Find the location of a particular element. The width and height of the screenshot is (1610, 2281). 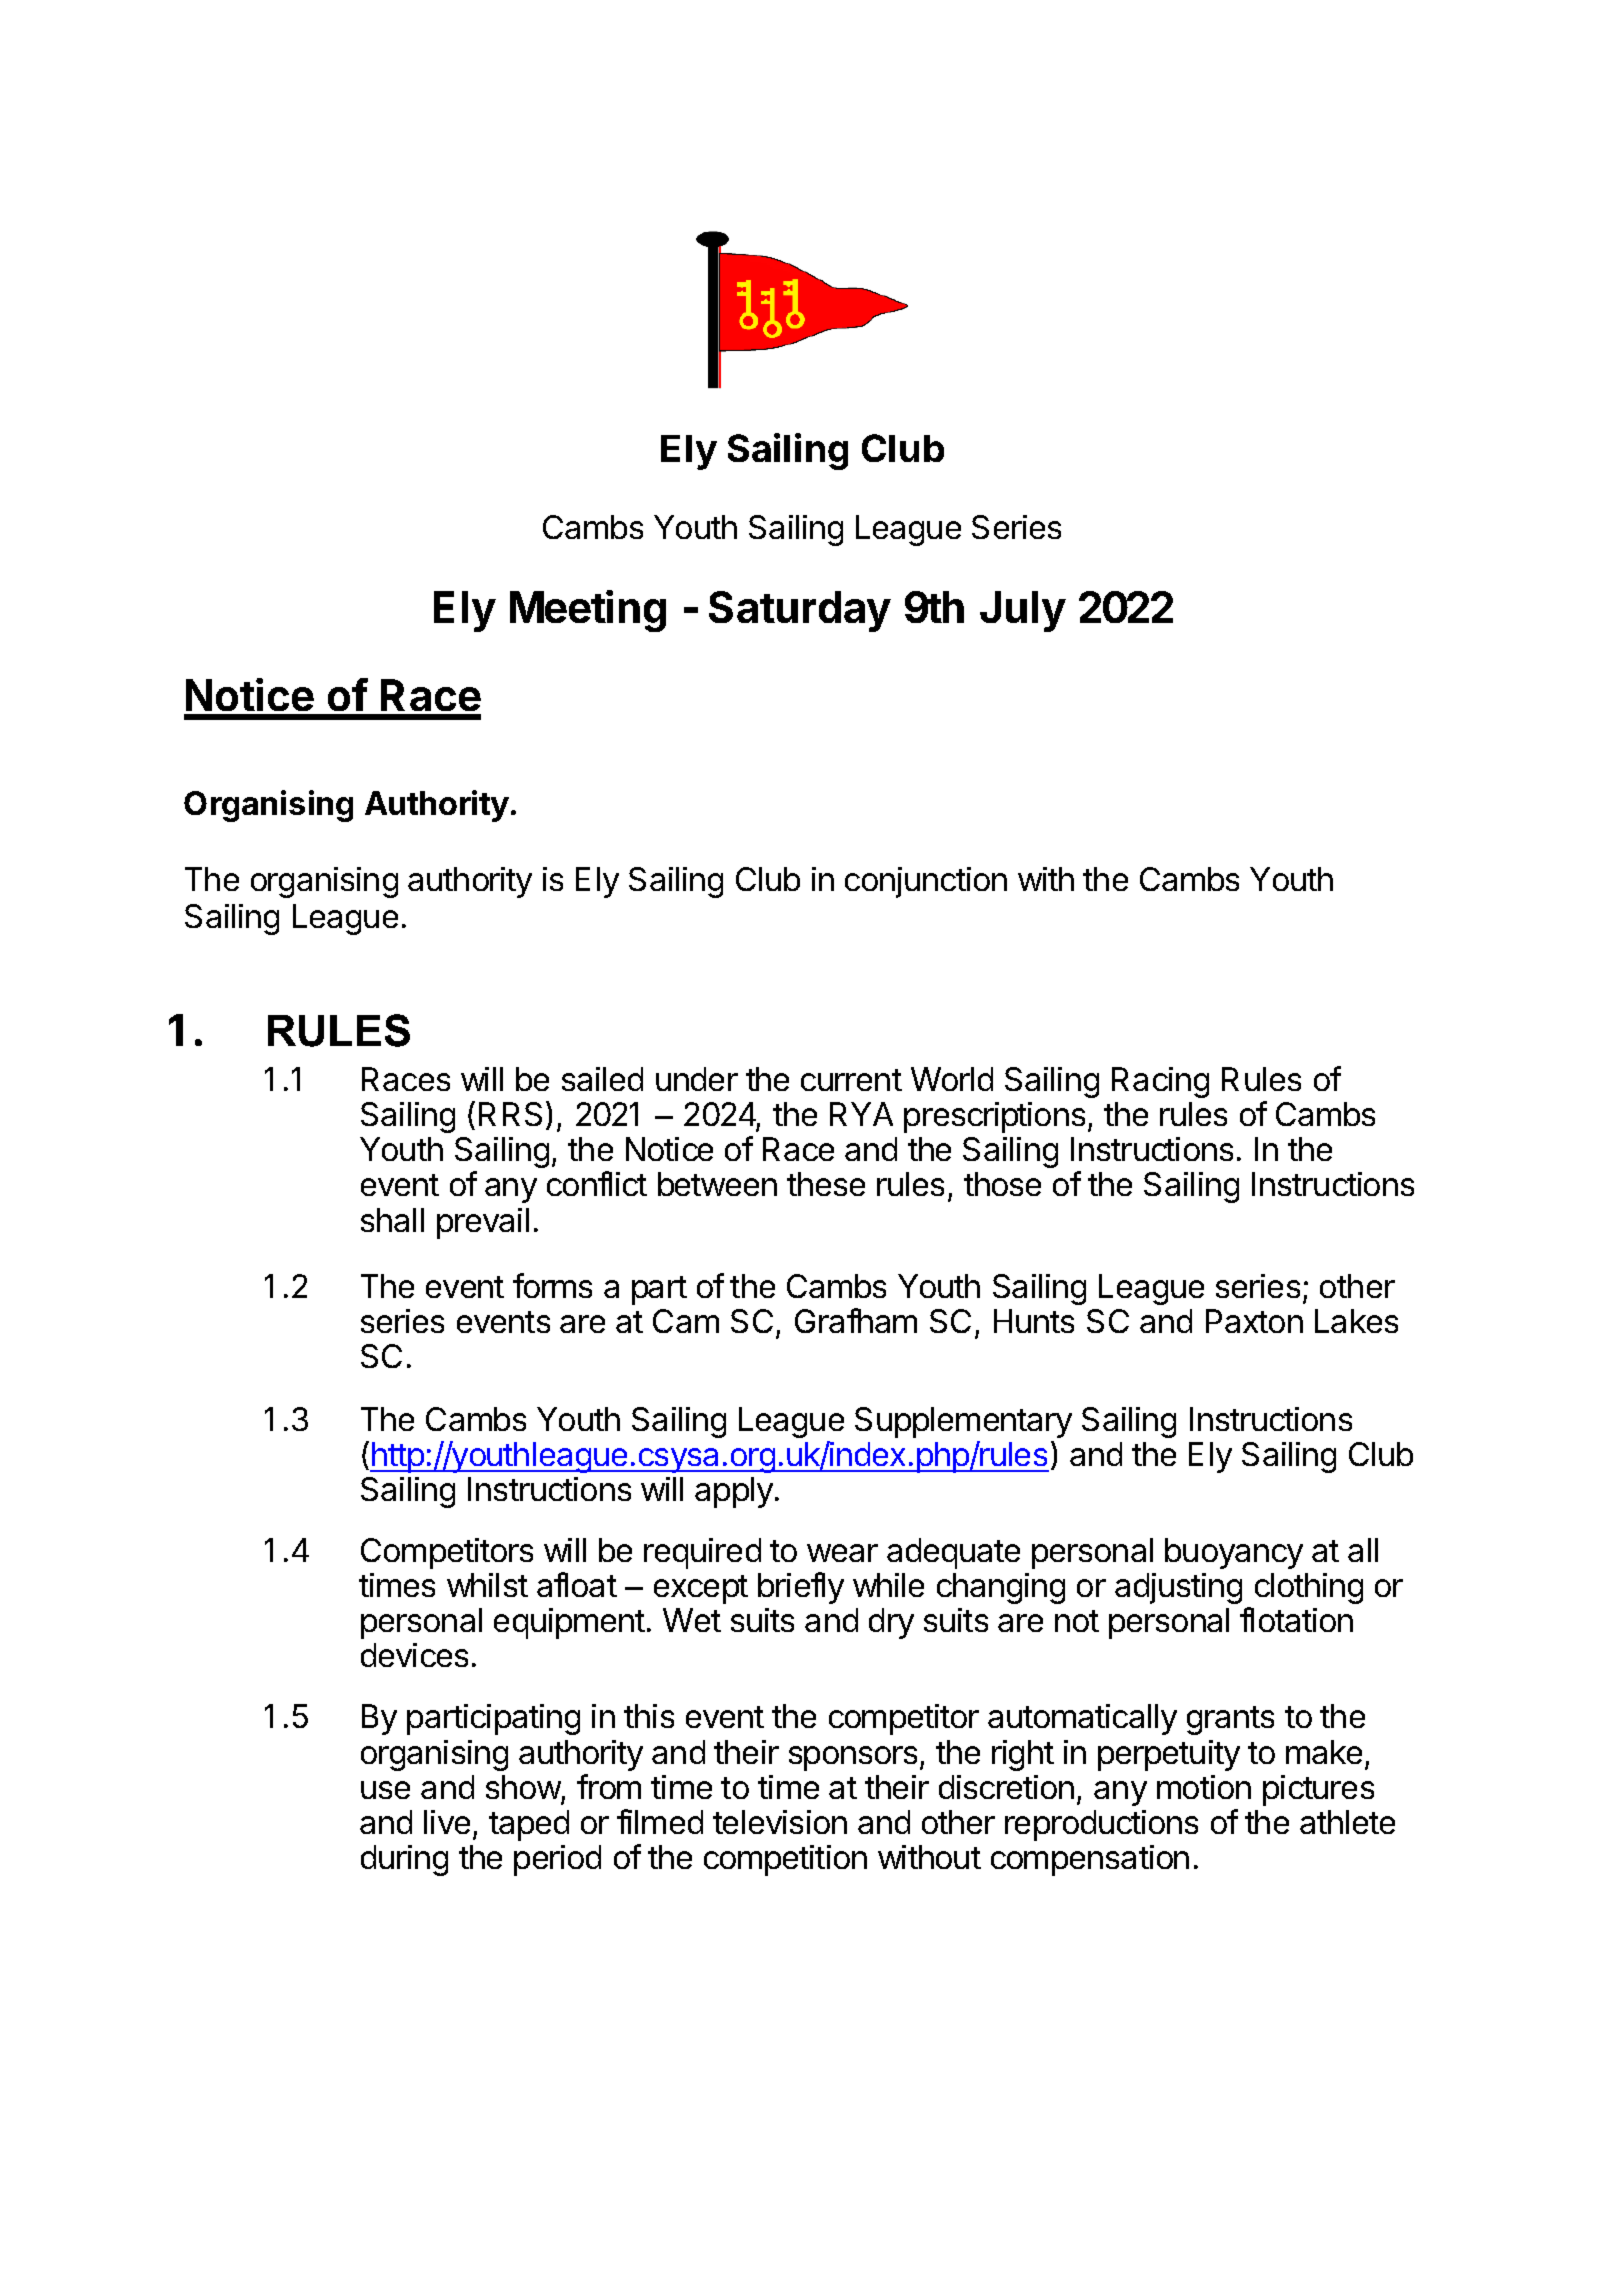

these is located at coordinates (826, 1184).
